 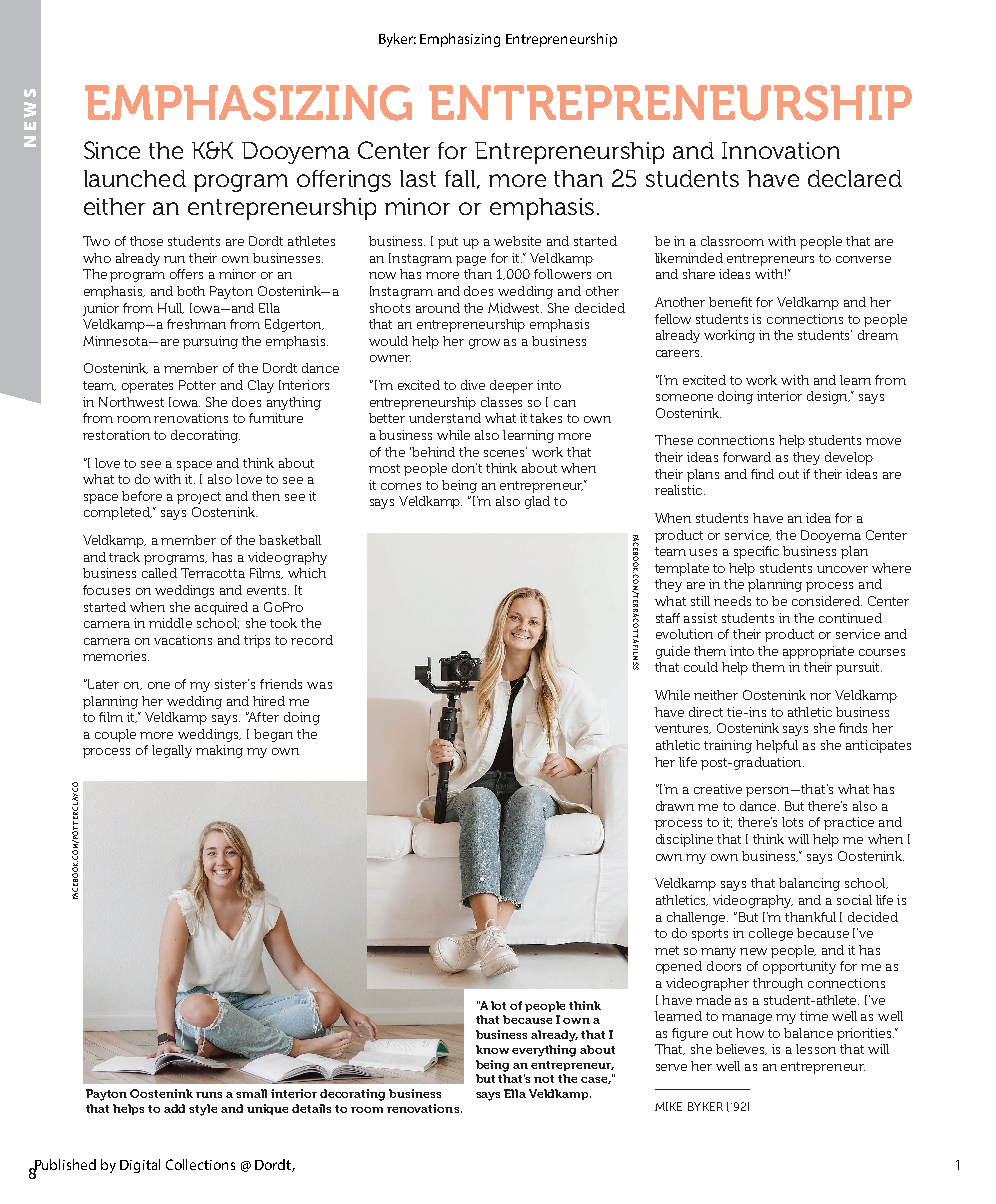 I want to click on MIKE, so click(x=668, y=1106).
